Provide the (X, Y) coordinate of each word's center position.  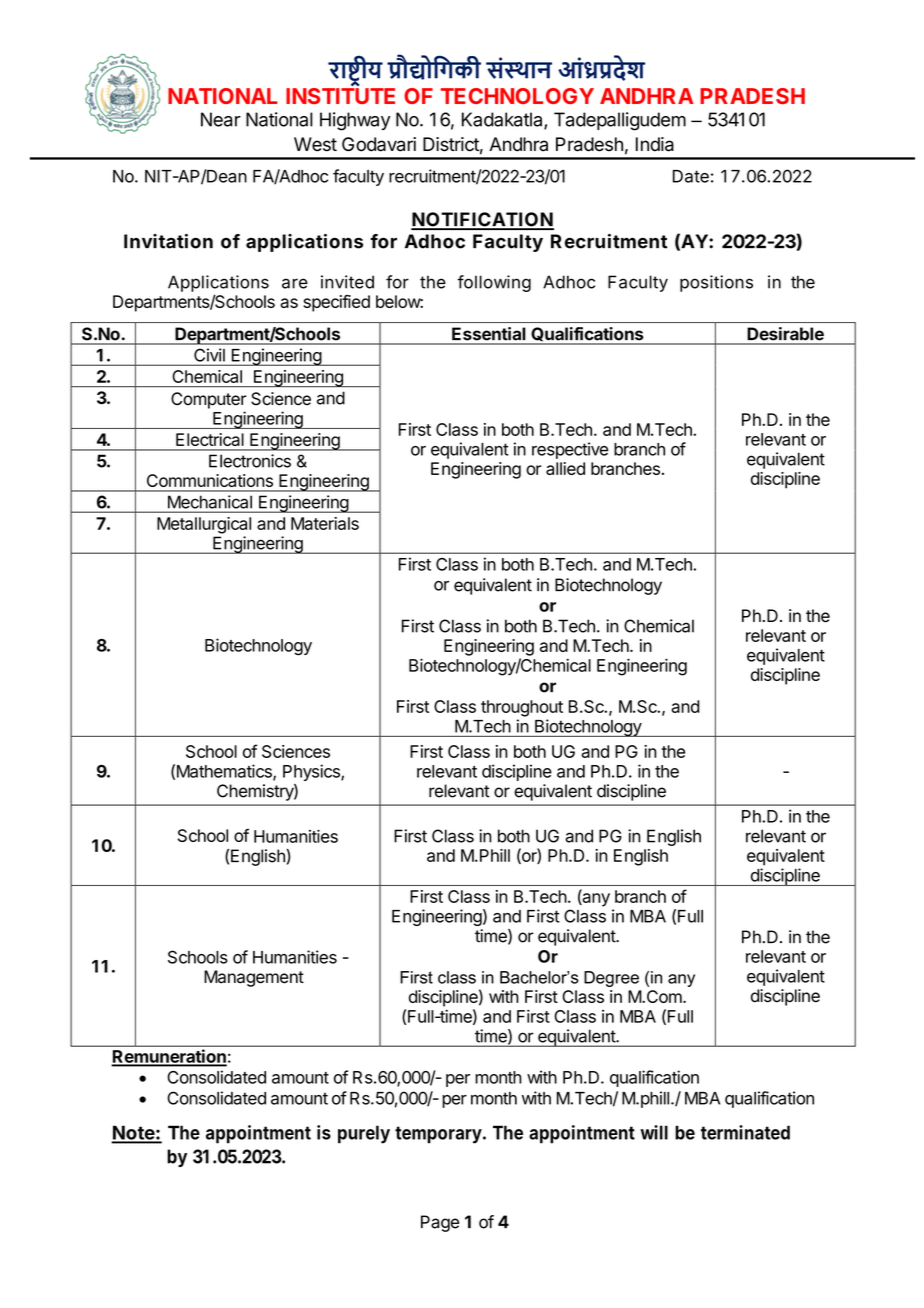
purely (364, 1134)
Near (221, 119)
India (655, 144)
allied (565, 468)
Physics (312, 772)
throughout (522, 708)
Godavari (379, 144)
